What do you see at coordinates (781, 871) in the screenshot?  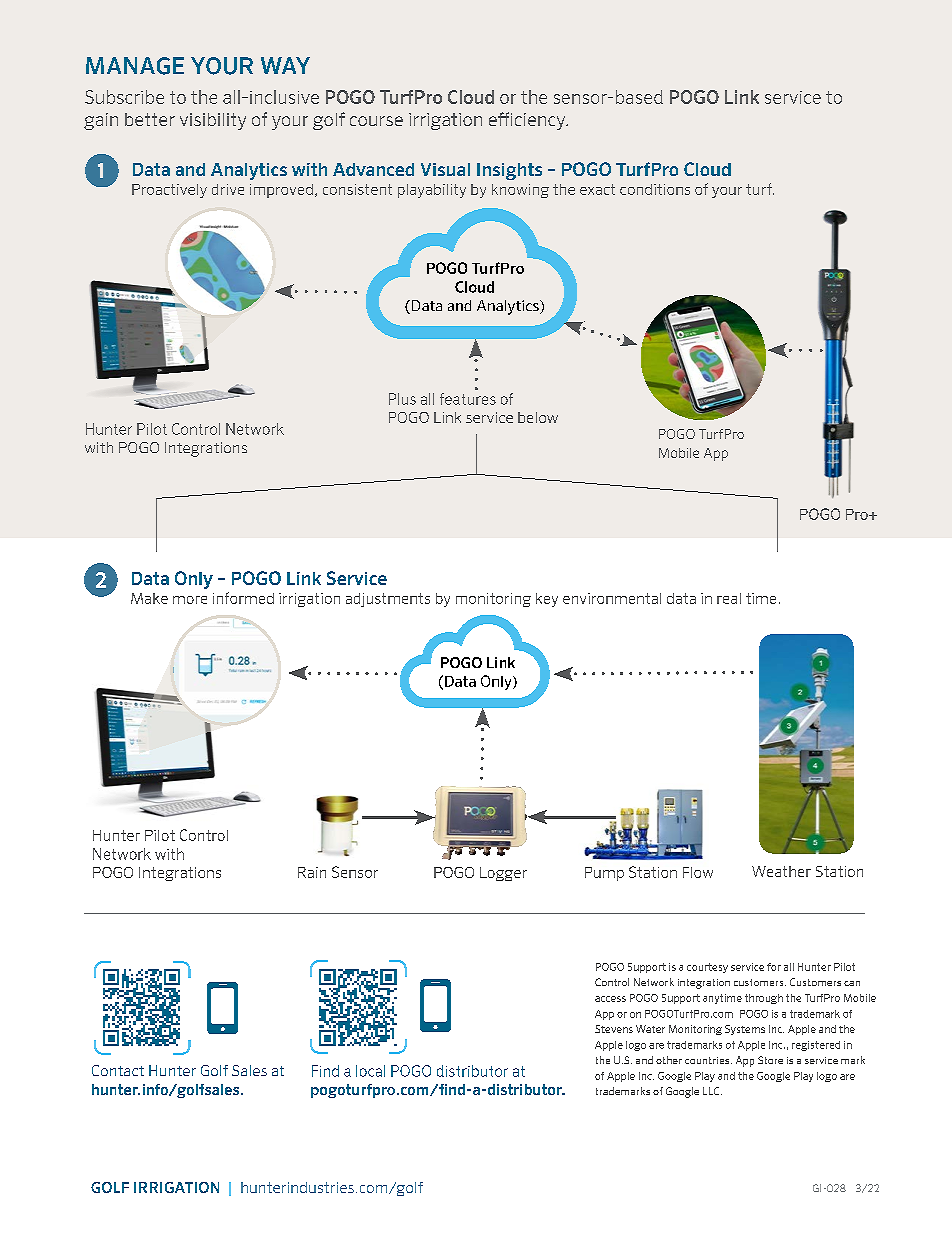 I see `Weather` at bounding box center [781, 871].
